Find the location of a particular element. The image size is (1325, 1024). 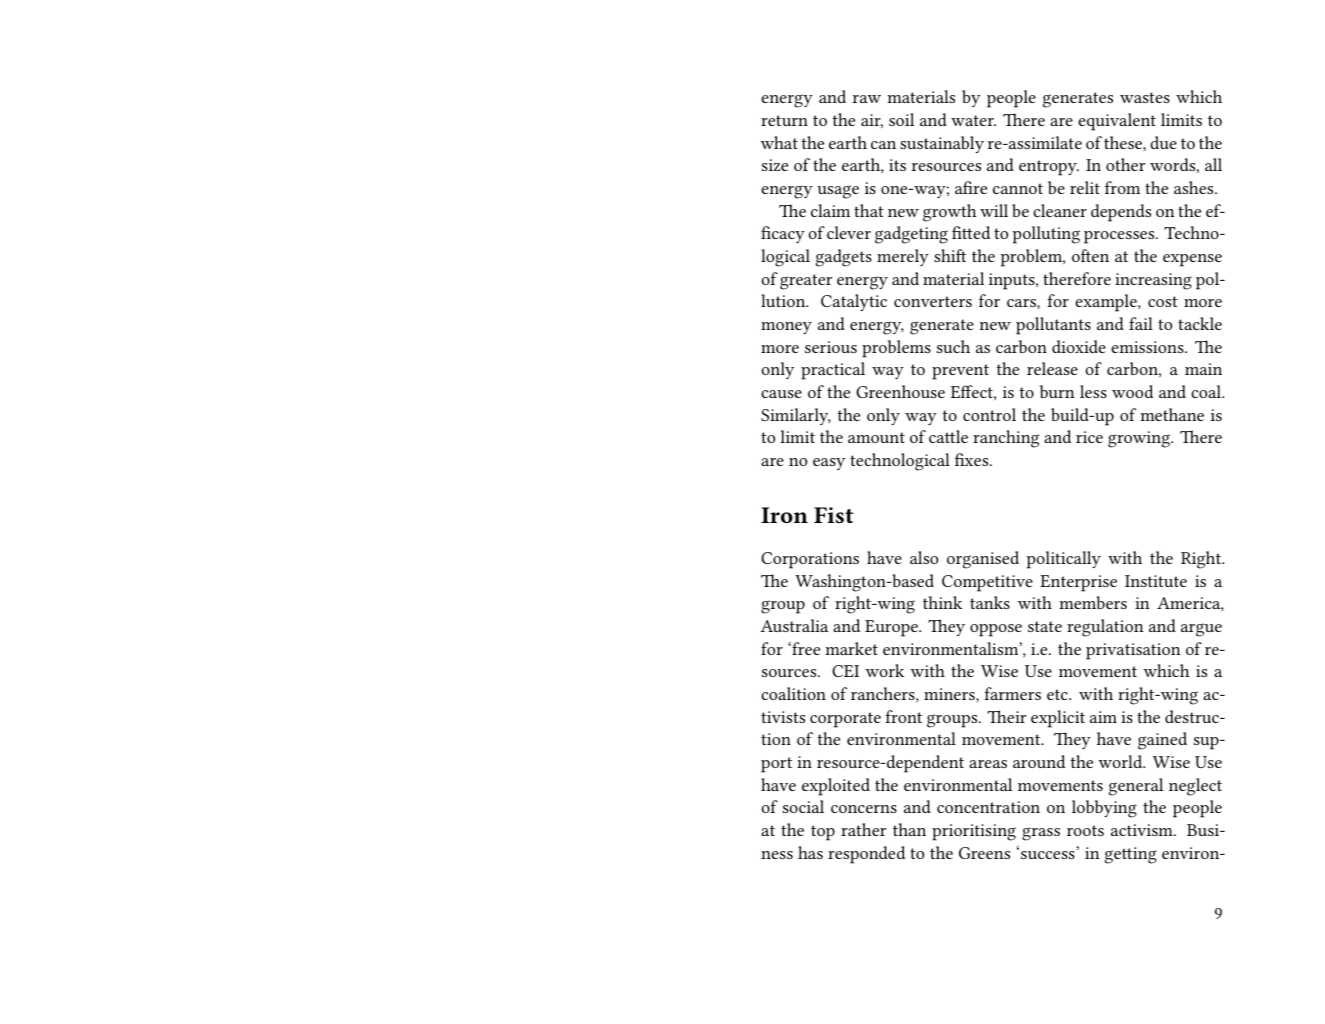

easy is located at coordinates (829, 464).
